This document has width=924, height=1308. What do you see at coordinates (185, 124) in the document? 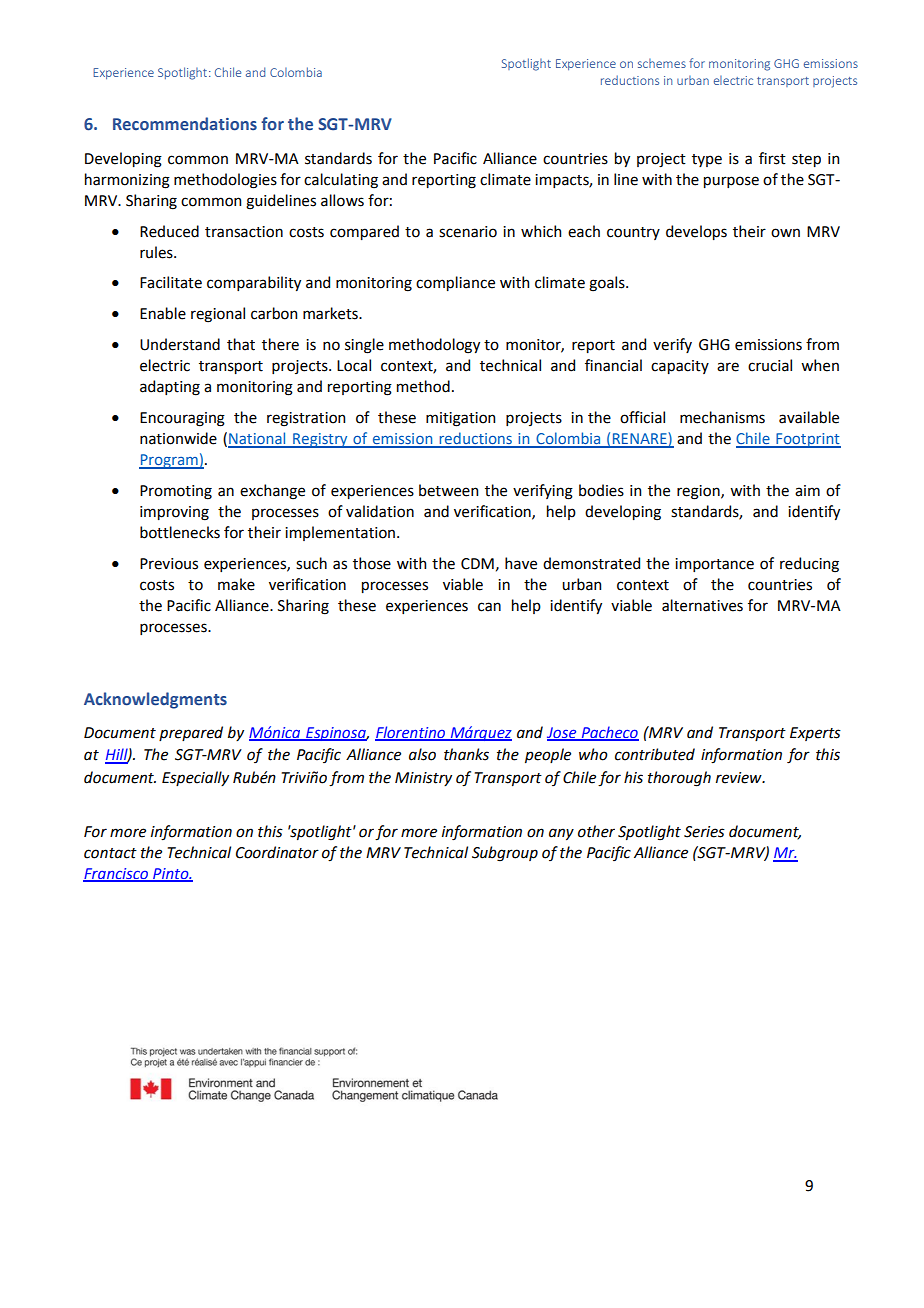
I see `Recommendations` at bounding box center [185, 124].
